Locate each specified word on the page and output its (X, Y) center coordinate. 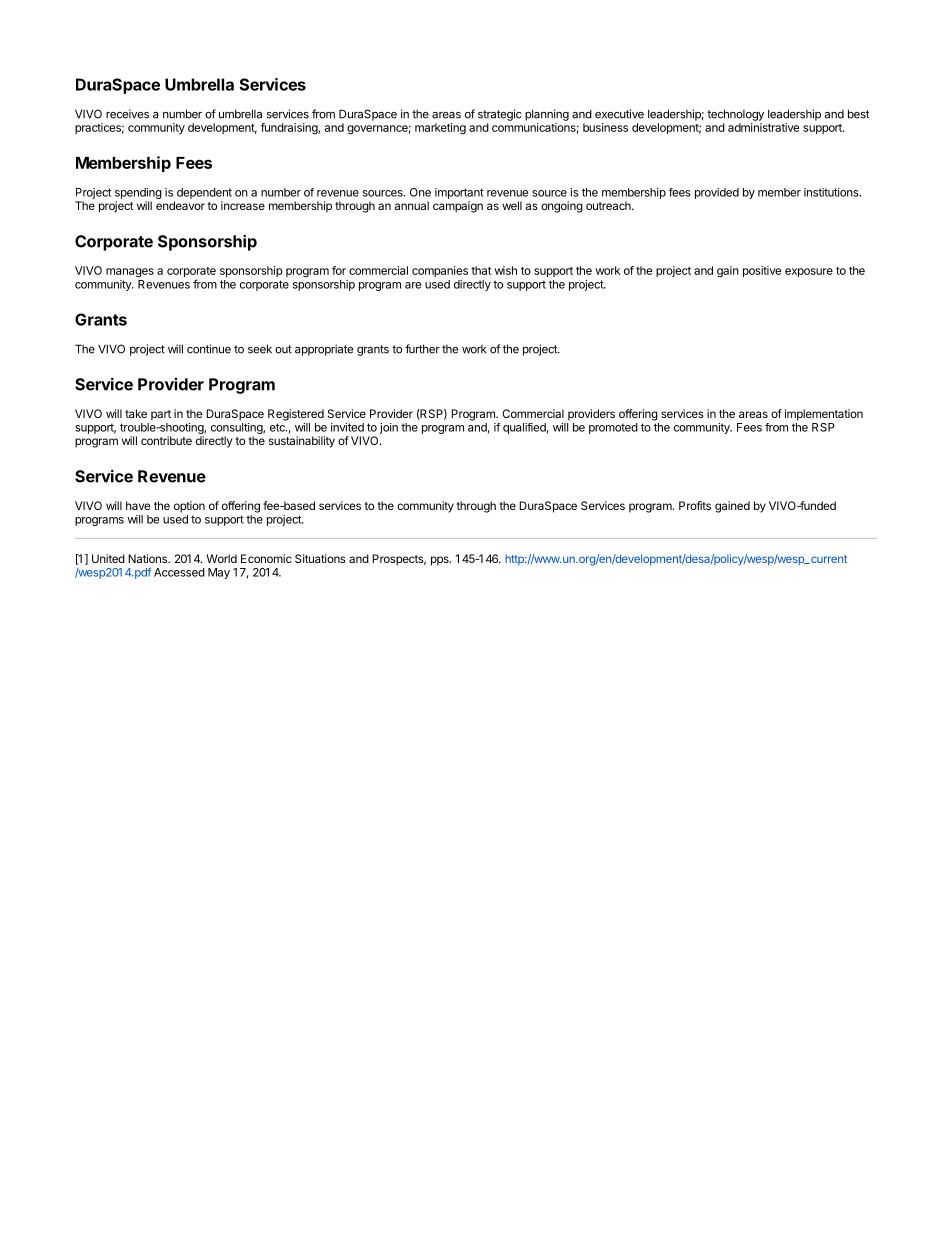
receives (127, 114)
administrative (764, 127)
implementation (824, 415)
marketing (440, 129)
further (422, 349)
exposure (809, 272)
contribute (166, 440)
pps (441, 561)
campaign (458, 207)
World (222, 558)
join (389, 428)
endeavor (180, 205)
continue (209, 349)
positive (762, 271)
